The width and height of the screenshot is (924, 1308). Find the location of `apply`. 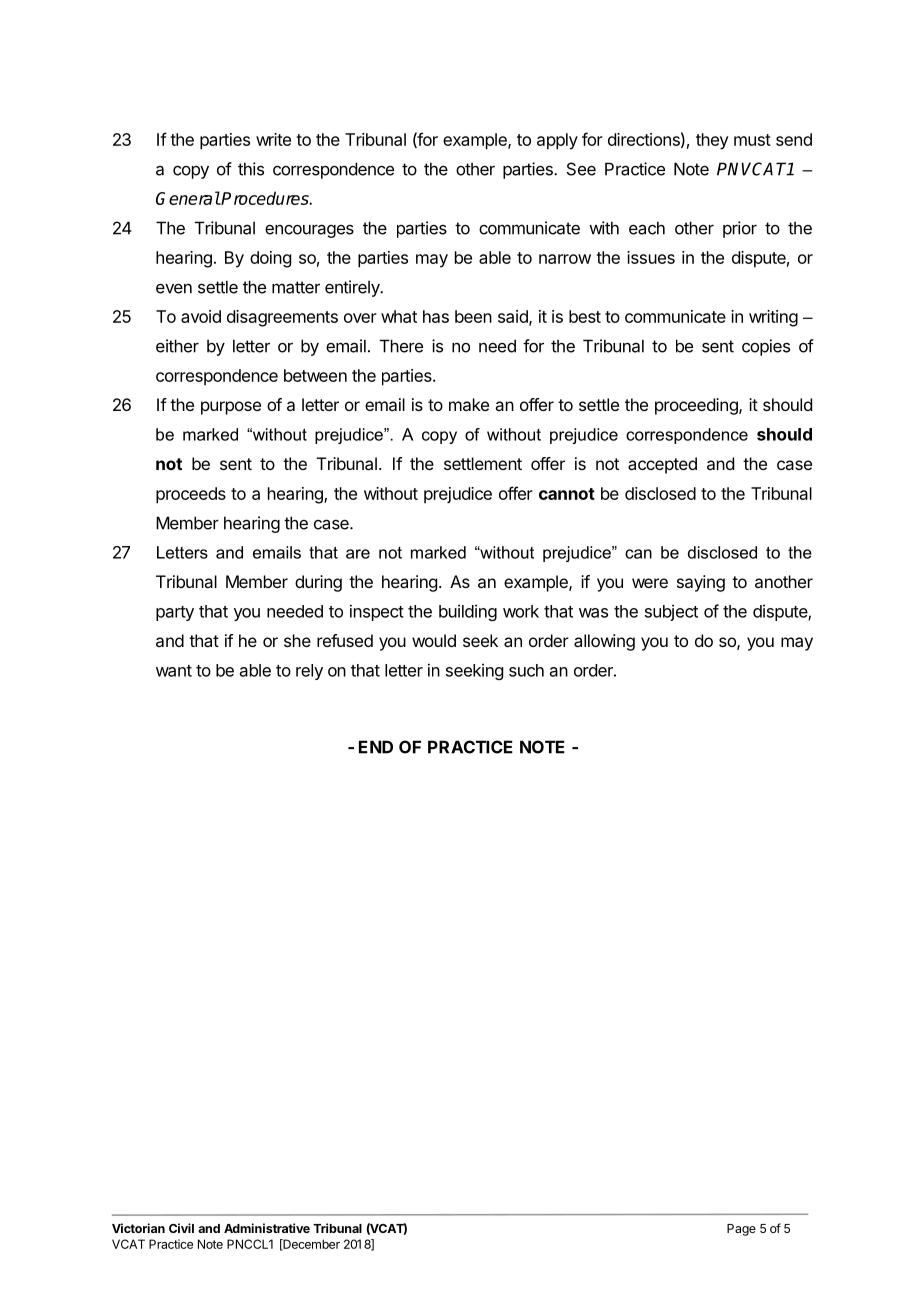

apply is located at coordinates (557, 141).
